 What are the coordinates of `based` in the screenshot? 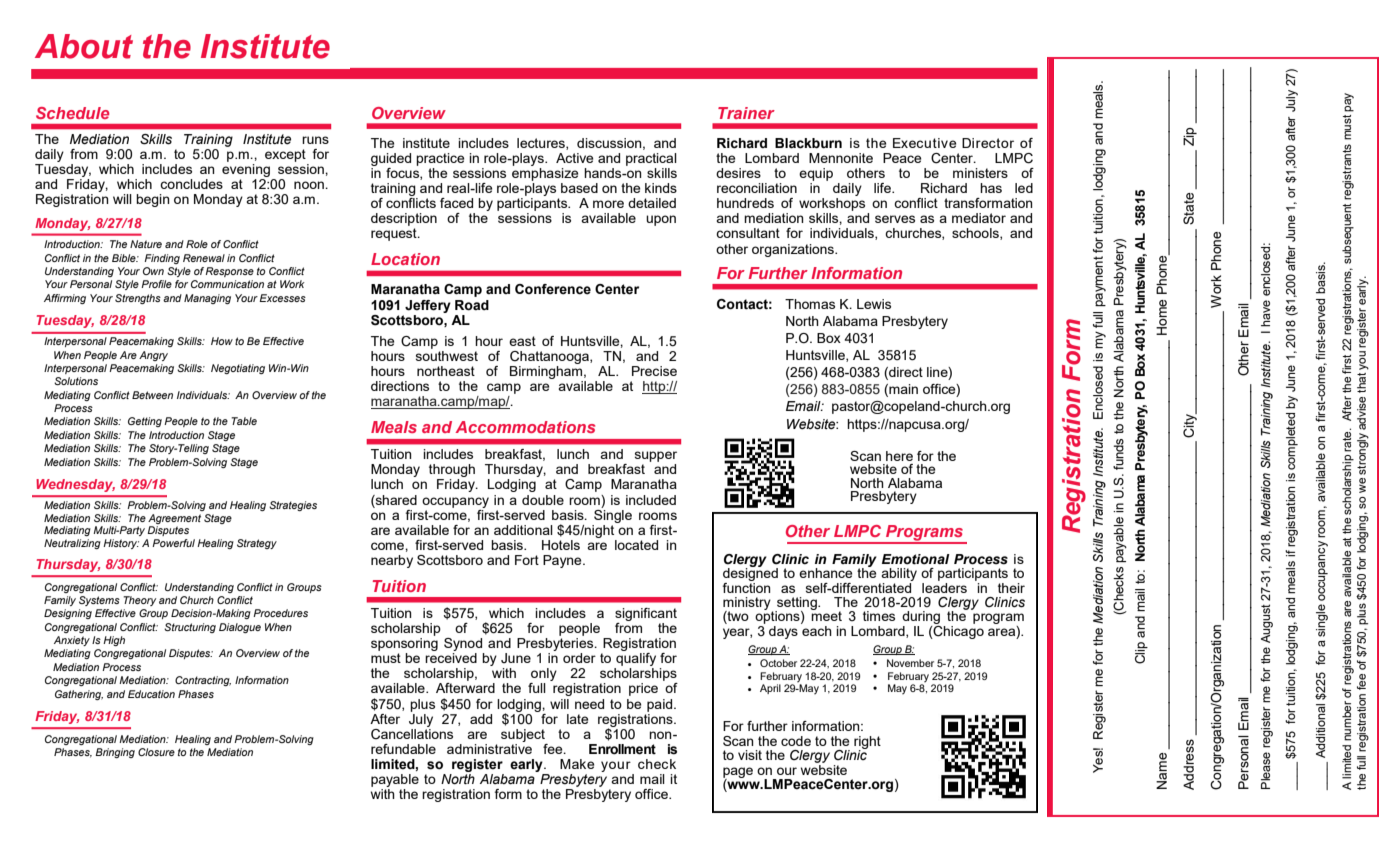 It's located at (579, 188).
